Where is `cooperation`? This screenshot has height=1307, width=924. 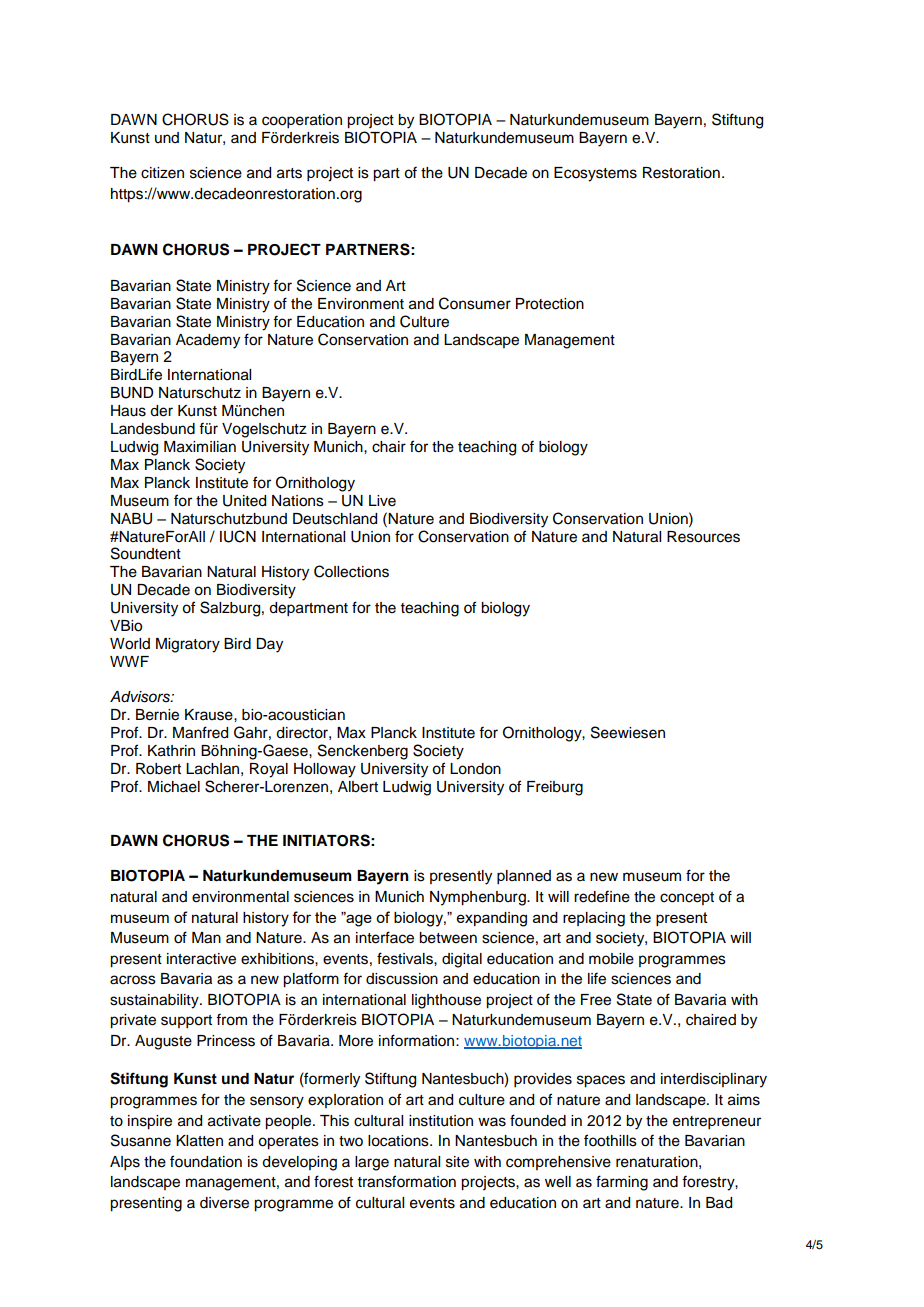 cooperation is located at coordinates (302, 121).
